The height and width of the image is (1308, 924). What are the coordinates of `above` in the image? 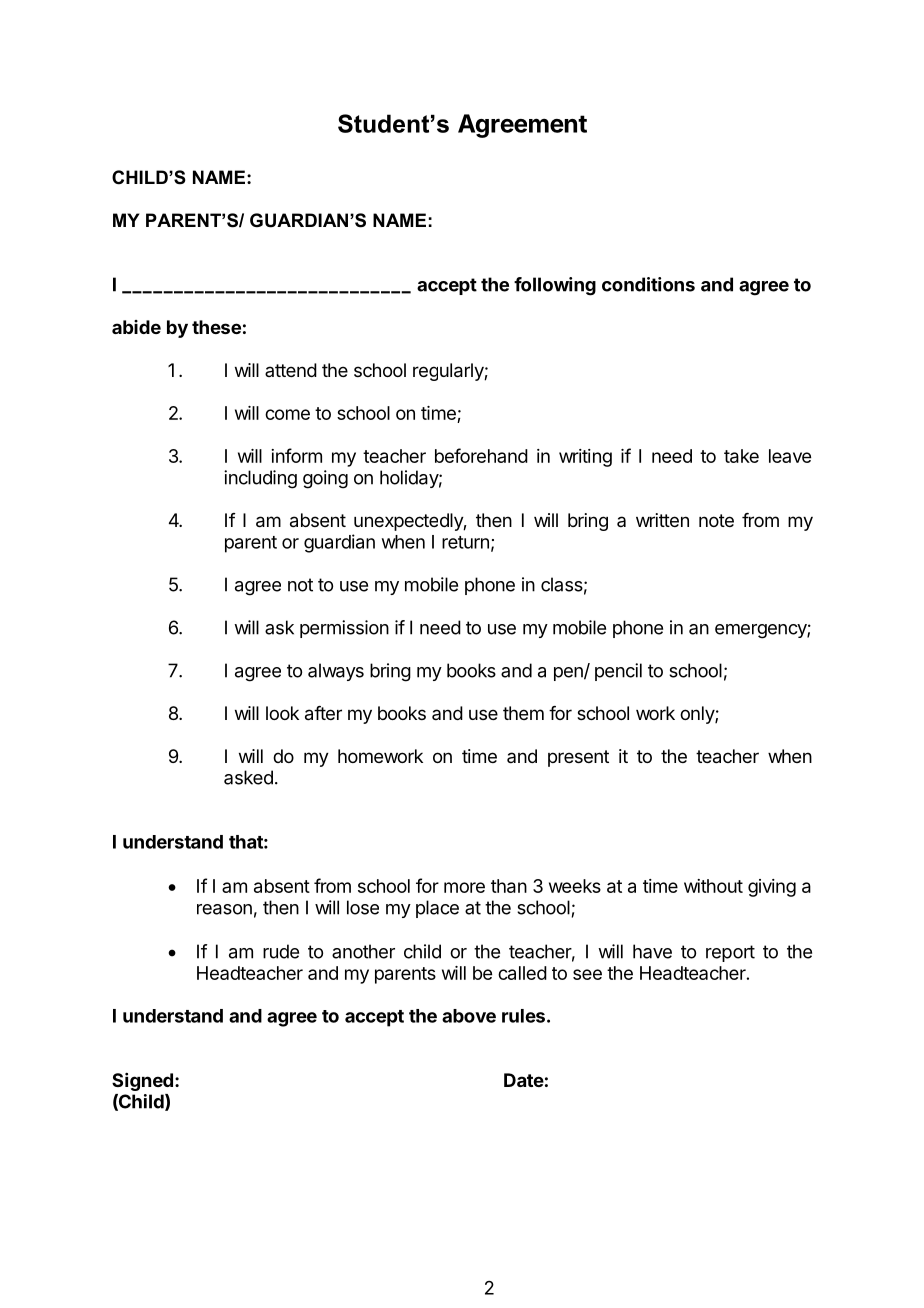 It's located at (469, 1016).
